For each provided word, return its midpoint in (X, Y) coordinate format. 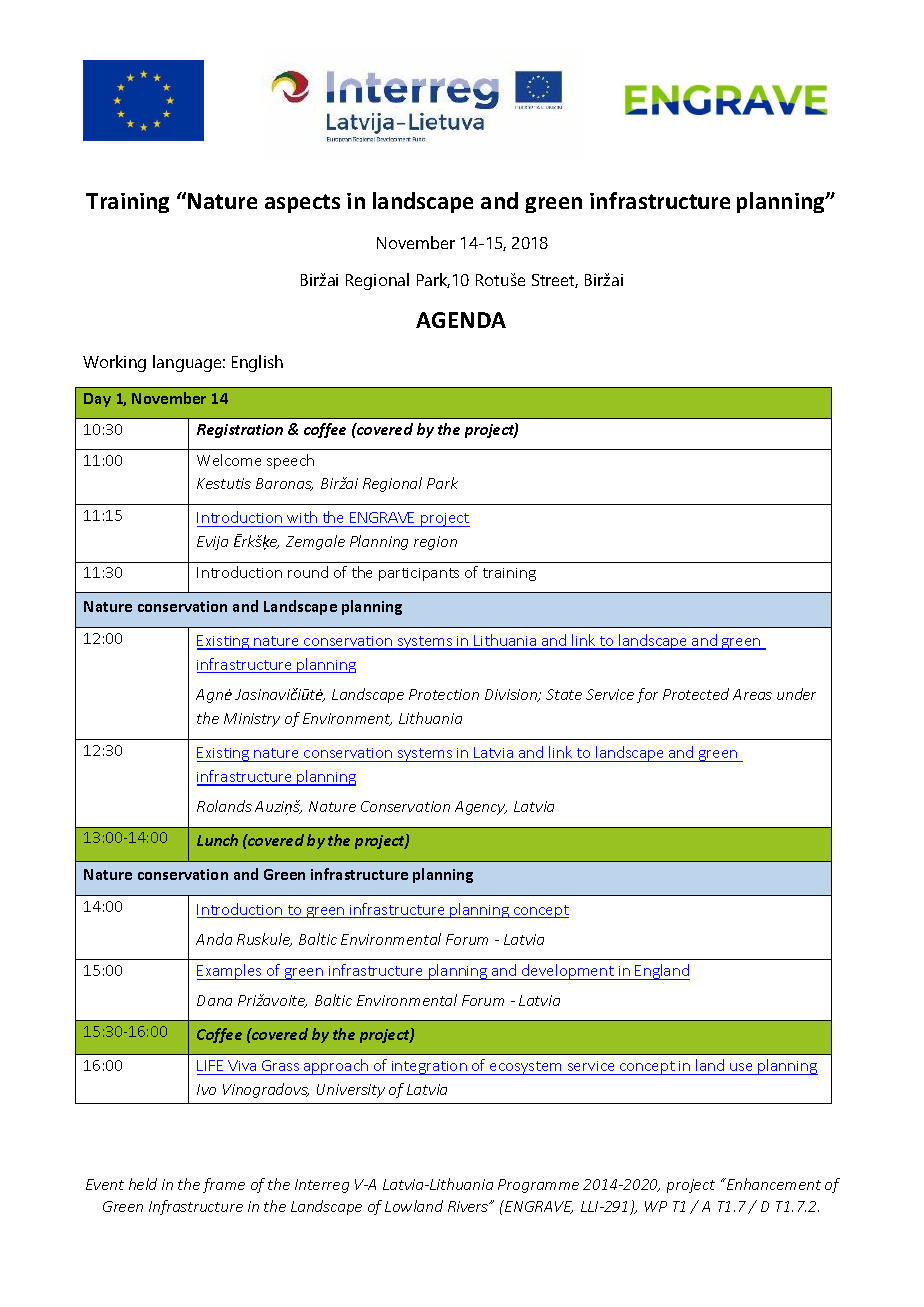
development (568, 972)
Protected (696, 694)
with (302, 517)
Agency (481, 808)
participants (419, 574)
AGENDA (461, 320)
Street (555, 281)
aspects (302, 203)
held (143, 1184)
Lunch (217, 840)
